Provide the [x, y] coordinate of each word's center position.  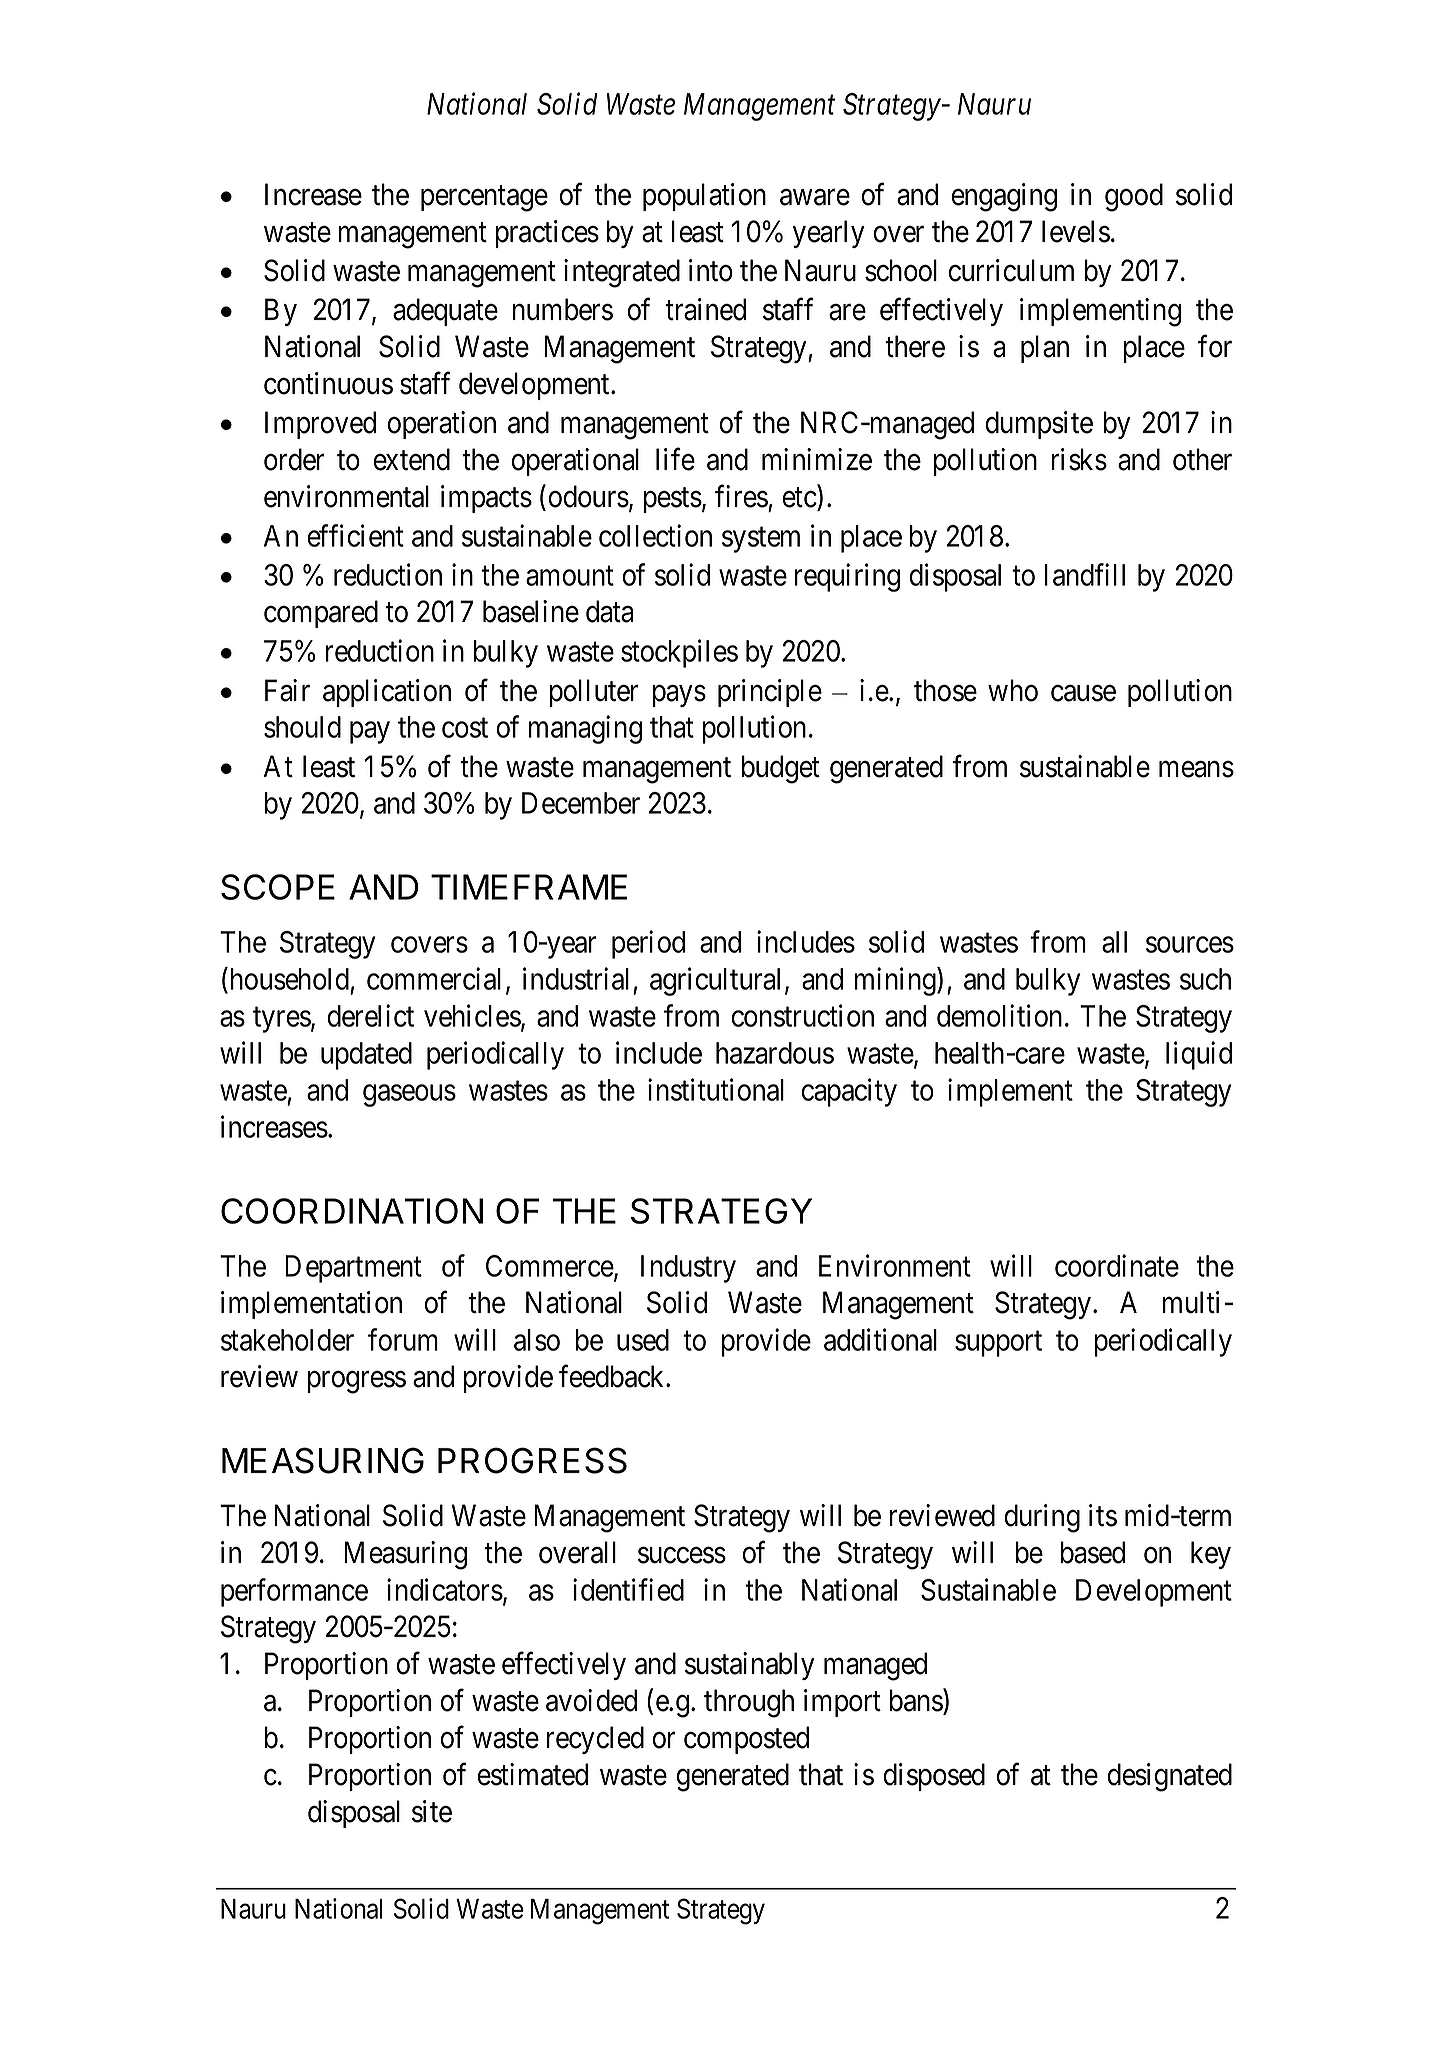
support [998, 1344]
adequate [445, 312]
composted [746, 1740]
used [643, 1340]
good [1134, 197]
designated [1170, 1777]
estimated [532, 1774]
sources [1190, 945]
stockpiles [679, 653]
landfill [1085, 574]
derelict [370, 1015]
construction [802, 1015]
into [711, 270]
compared [321, 614]
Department [353, 1269]
